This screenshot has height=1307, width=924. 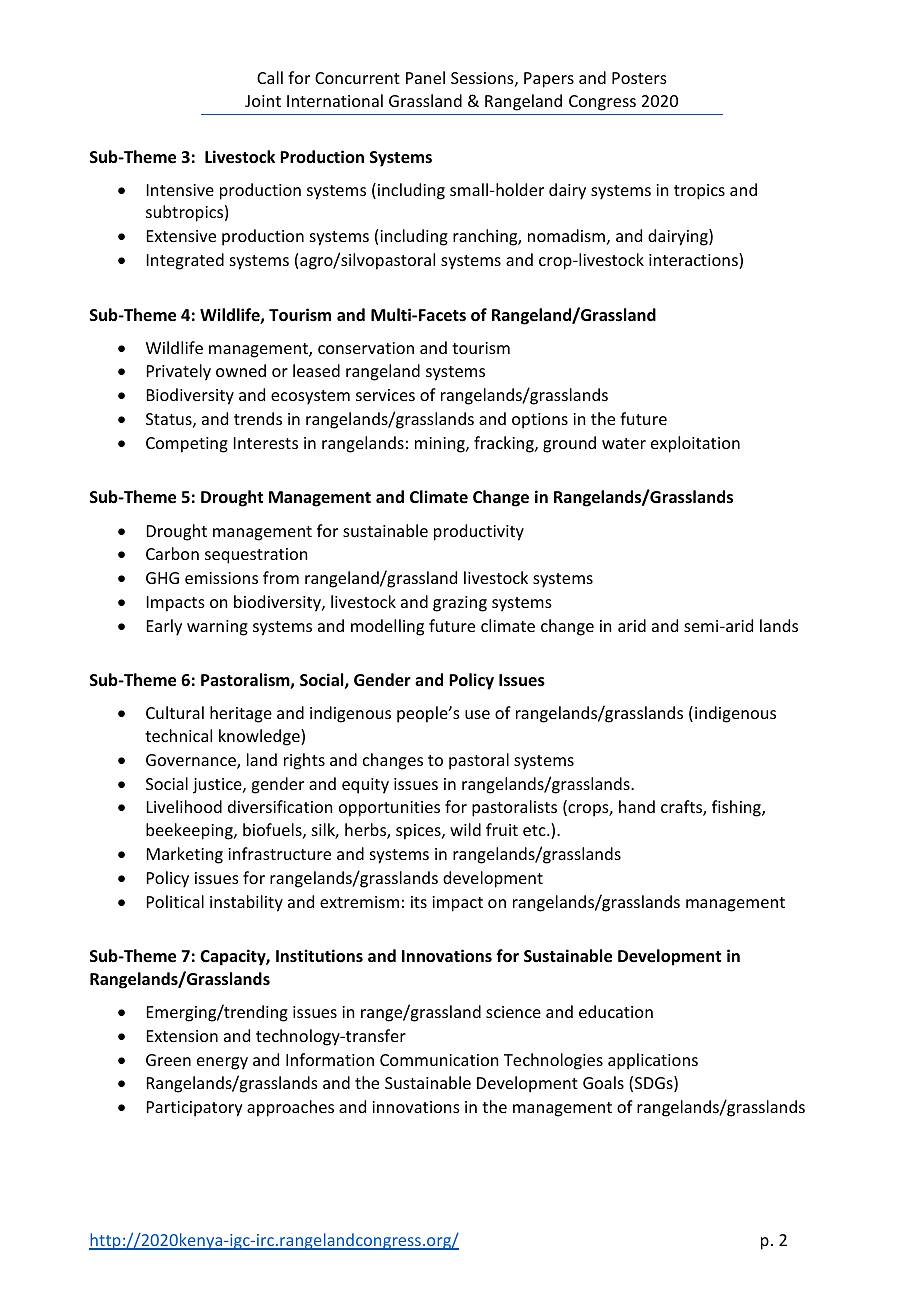 What do you see at coordinates (425, 77) in the screenshot?
I see `Panel` at bounding box center [425, 77].
